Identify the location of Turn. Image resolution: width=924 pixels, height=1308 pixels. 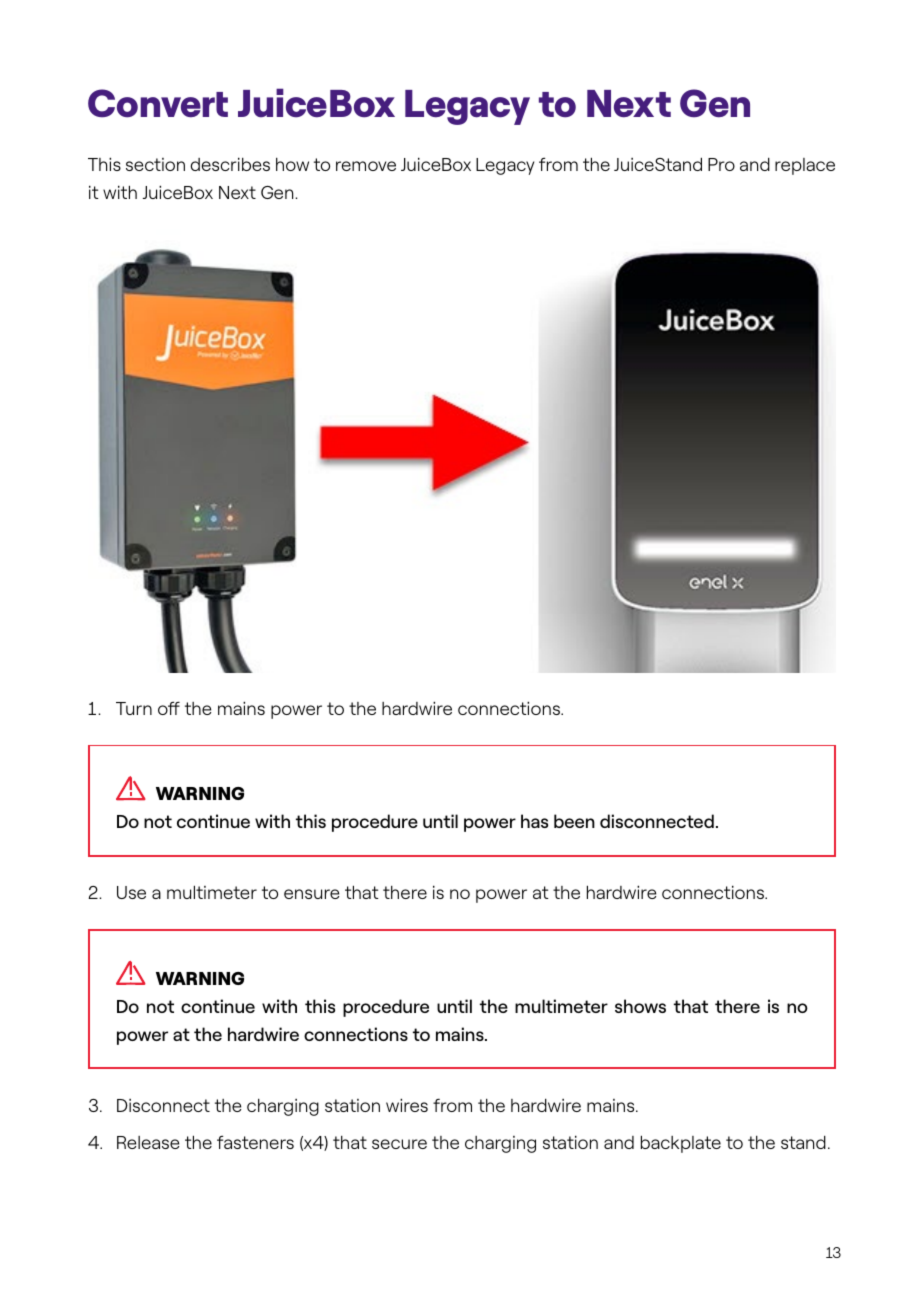
(134, 708).
